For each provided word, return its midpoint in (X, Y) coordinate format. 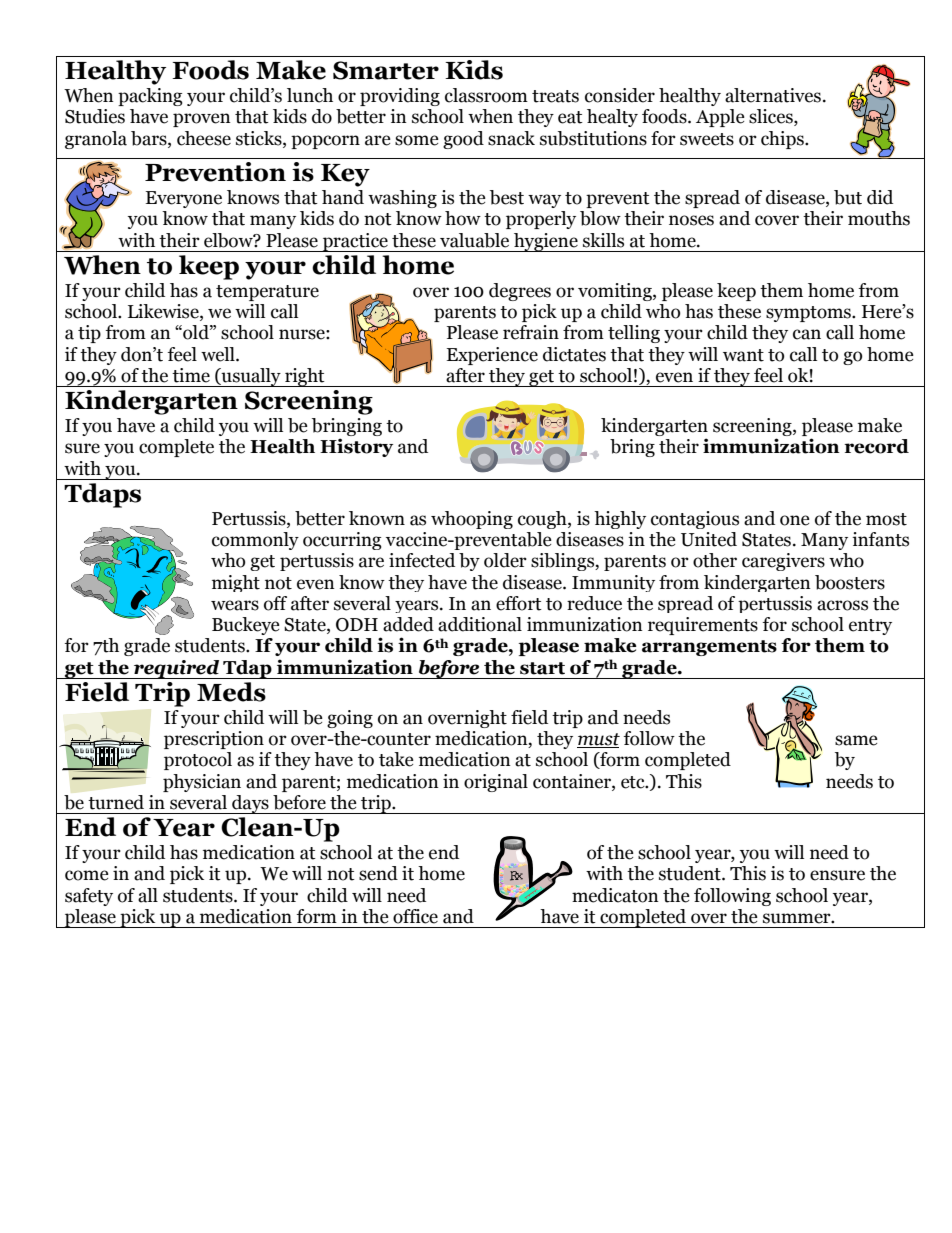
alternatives (773, 95)
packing (150, 97)
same (856, 740)
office (415, 916)
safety (89, 897)
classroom (486, 95)
